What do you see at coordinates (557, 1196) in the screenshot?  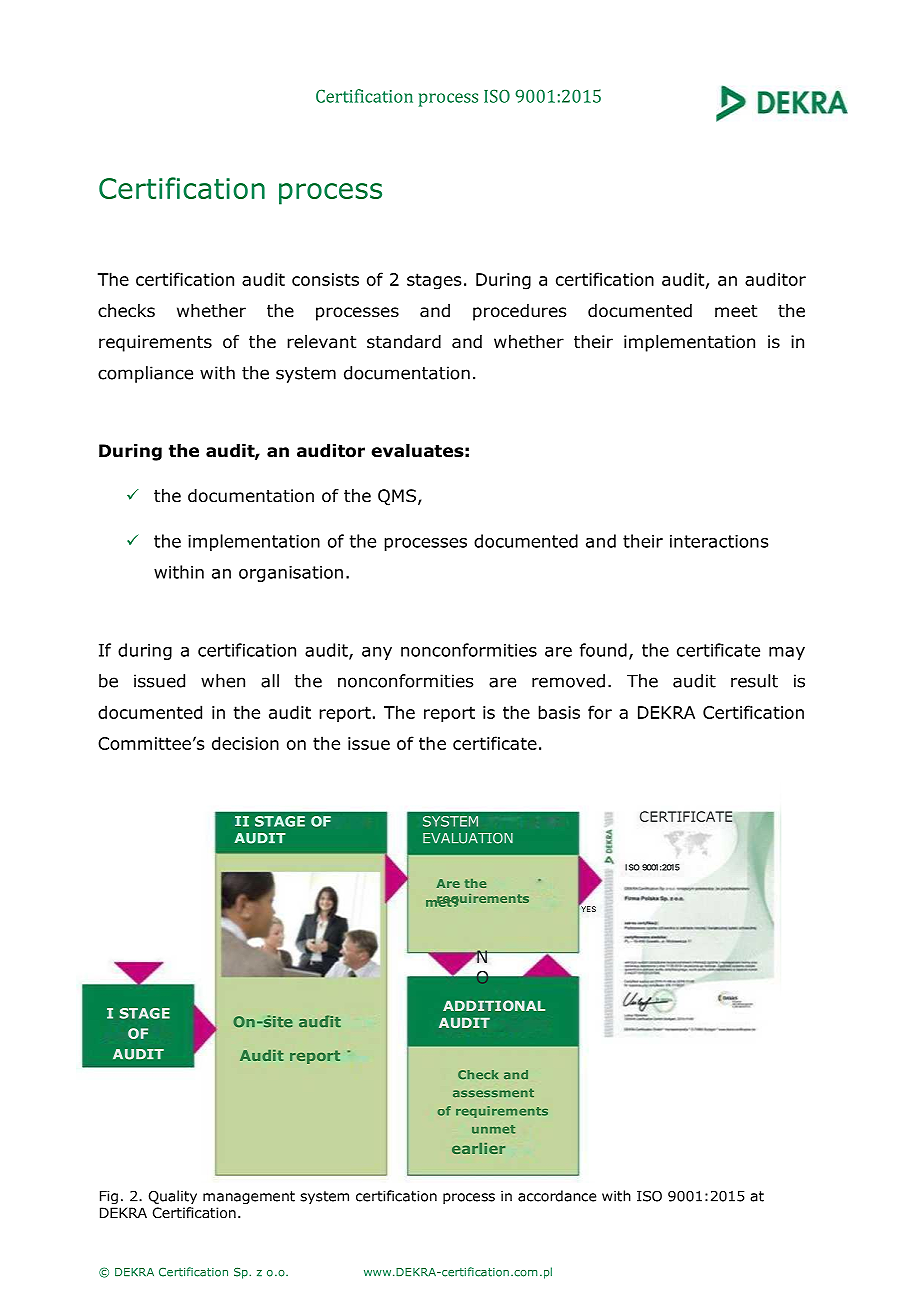 I see `accordance` at bounding box center [557, 1196].
